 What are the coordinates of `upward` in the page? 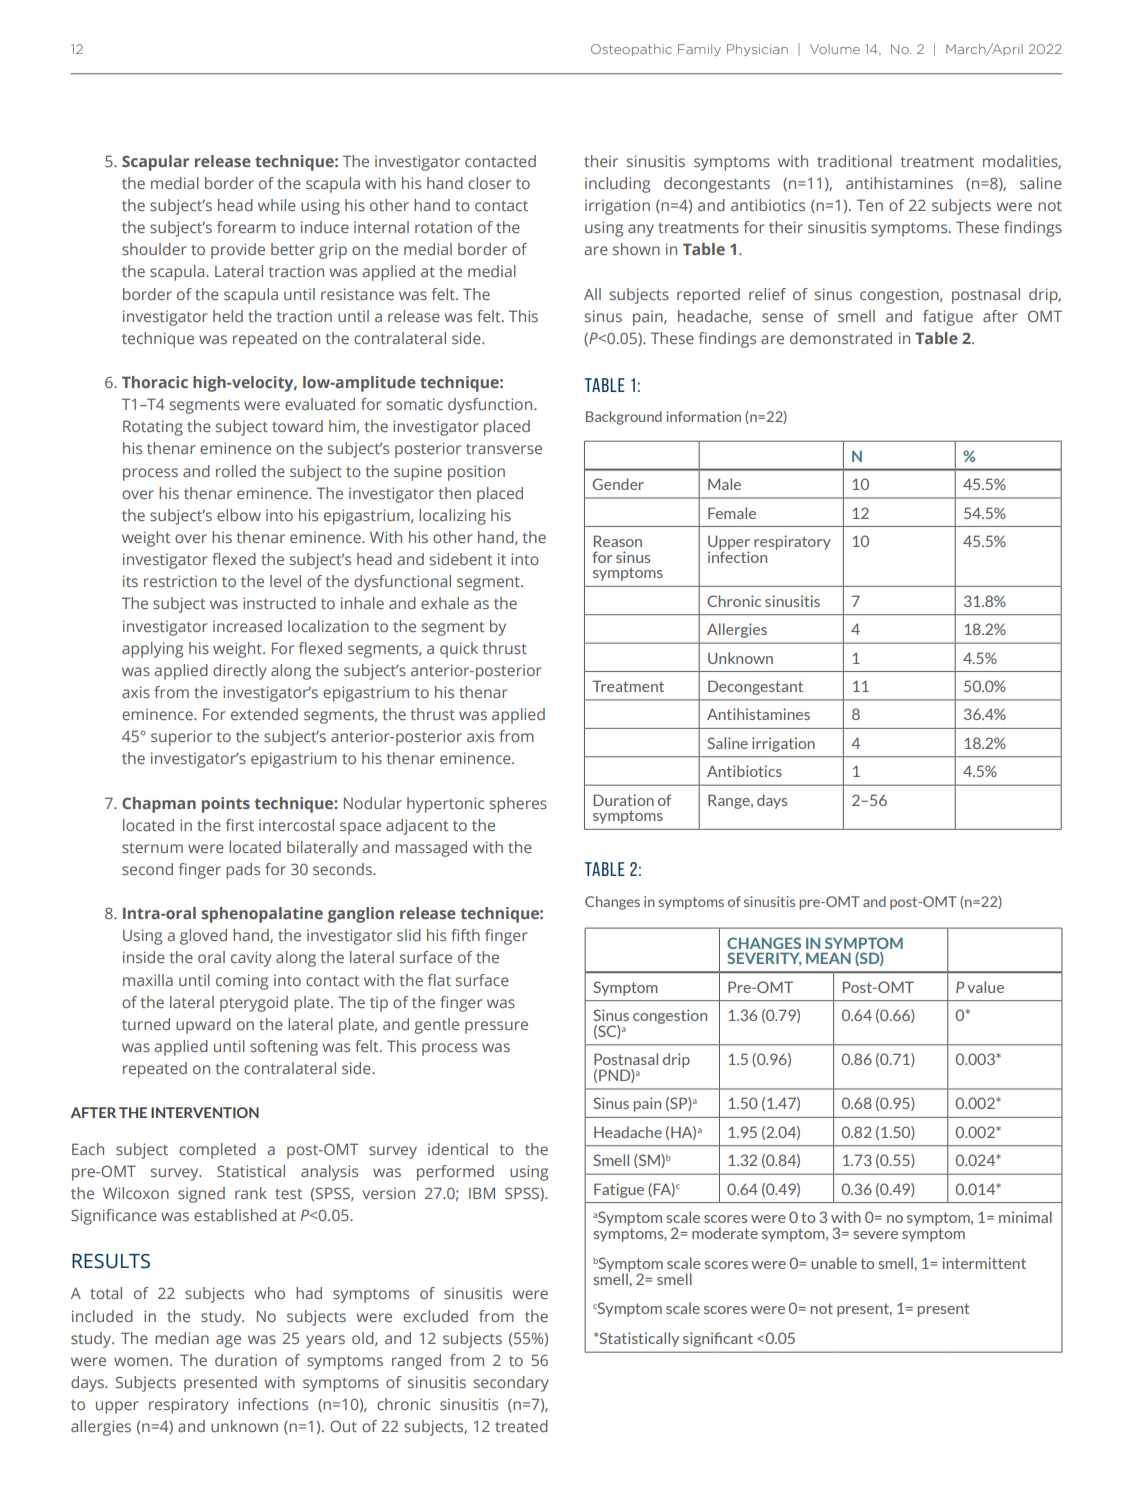 It's located at (203, 1026).
